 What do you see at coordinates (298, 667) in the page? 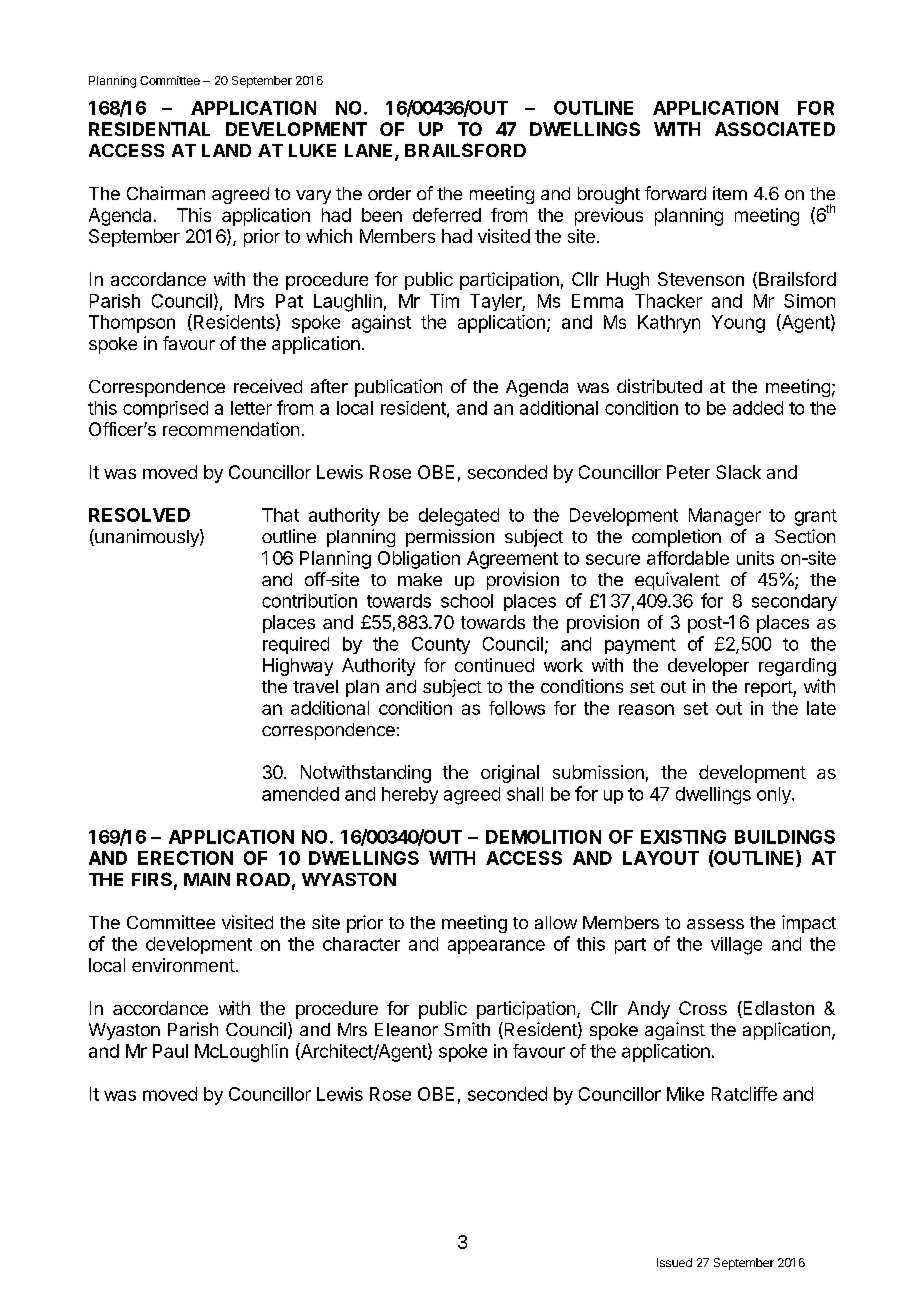
I see `Highway` at bounding box center [298, 667].
